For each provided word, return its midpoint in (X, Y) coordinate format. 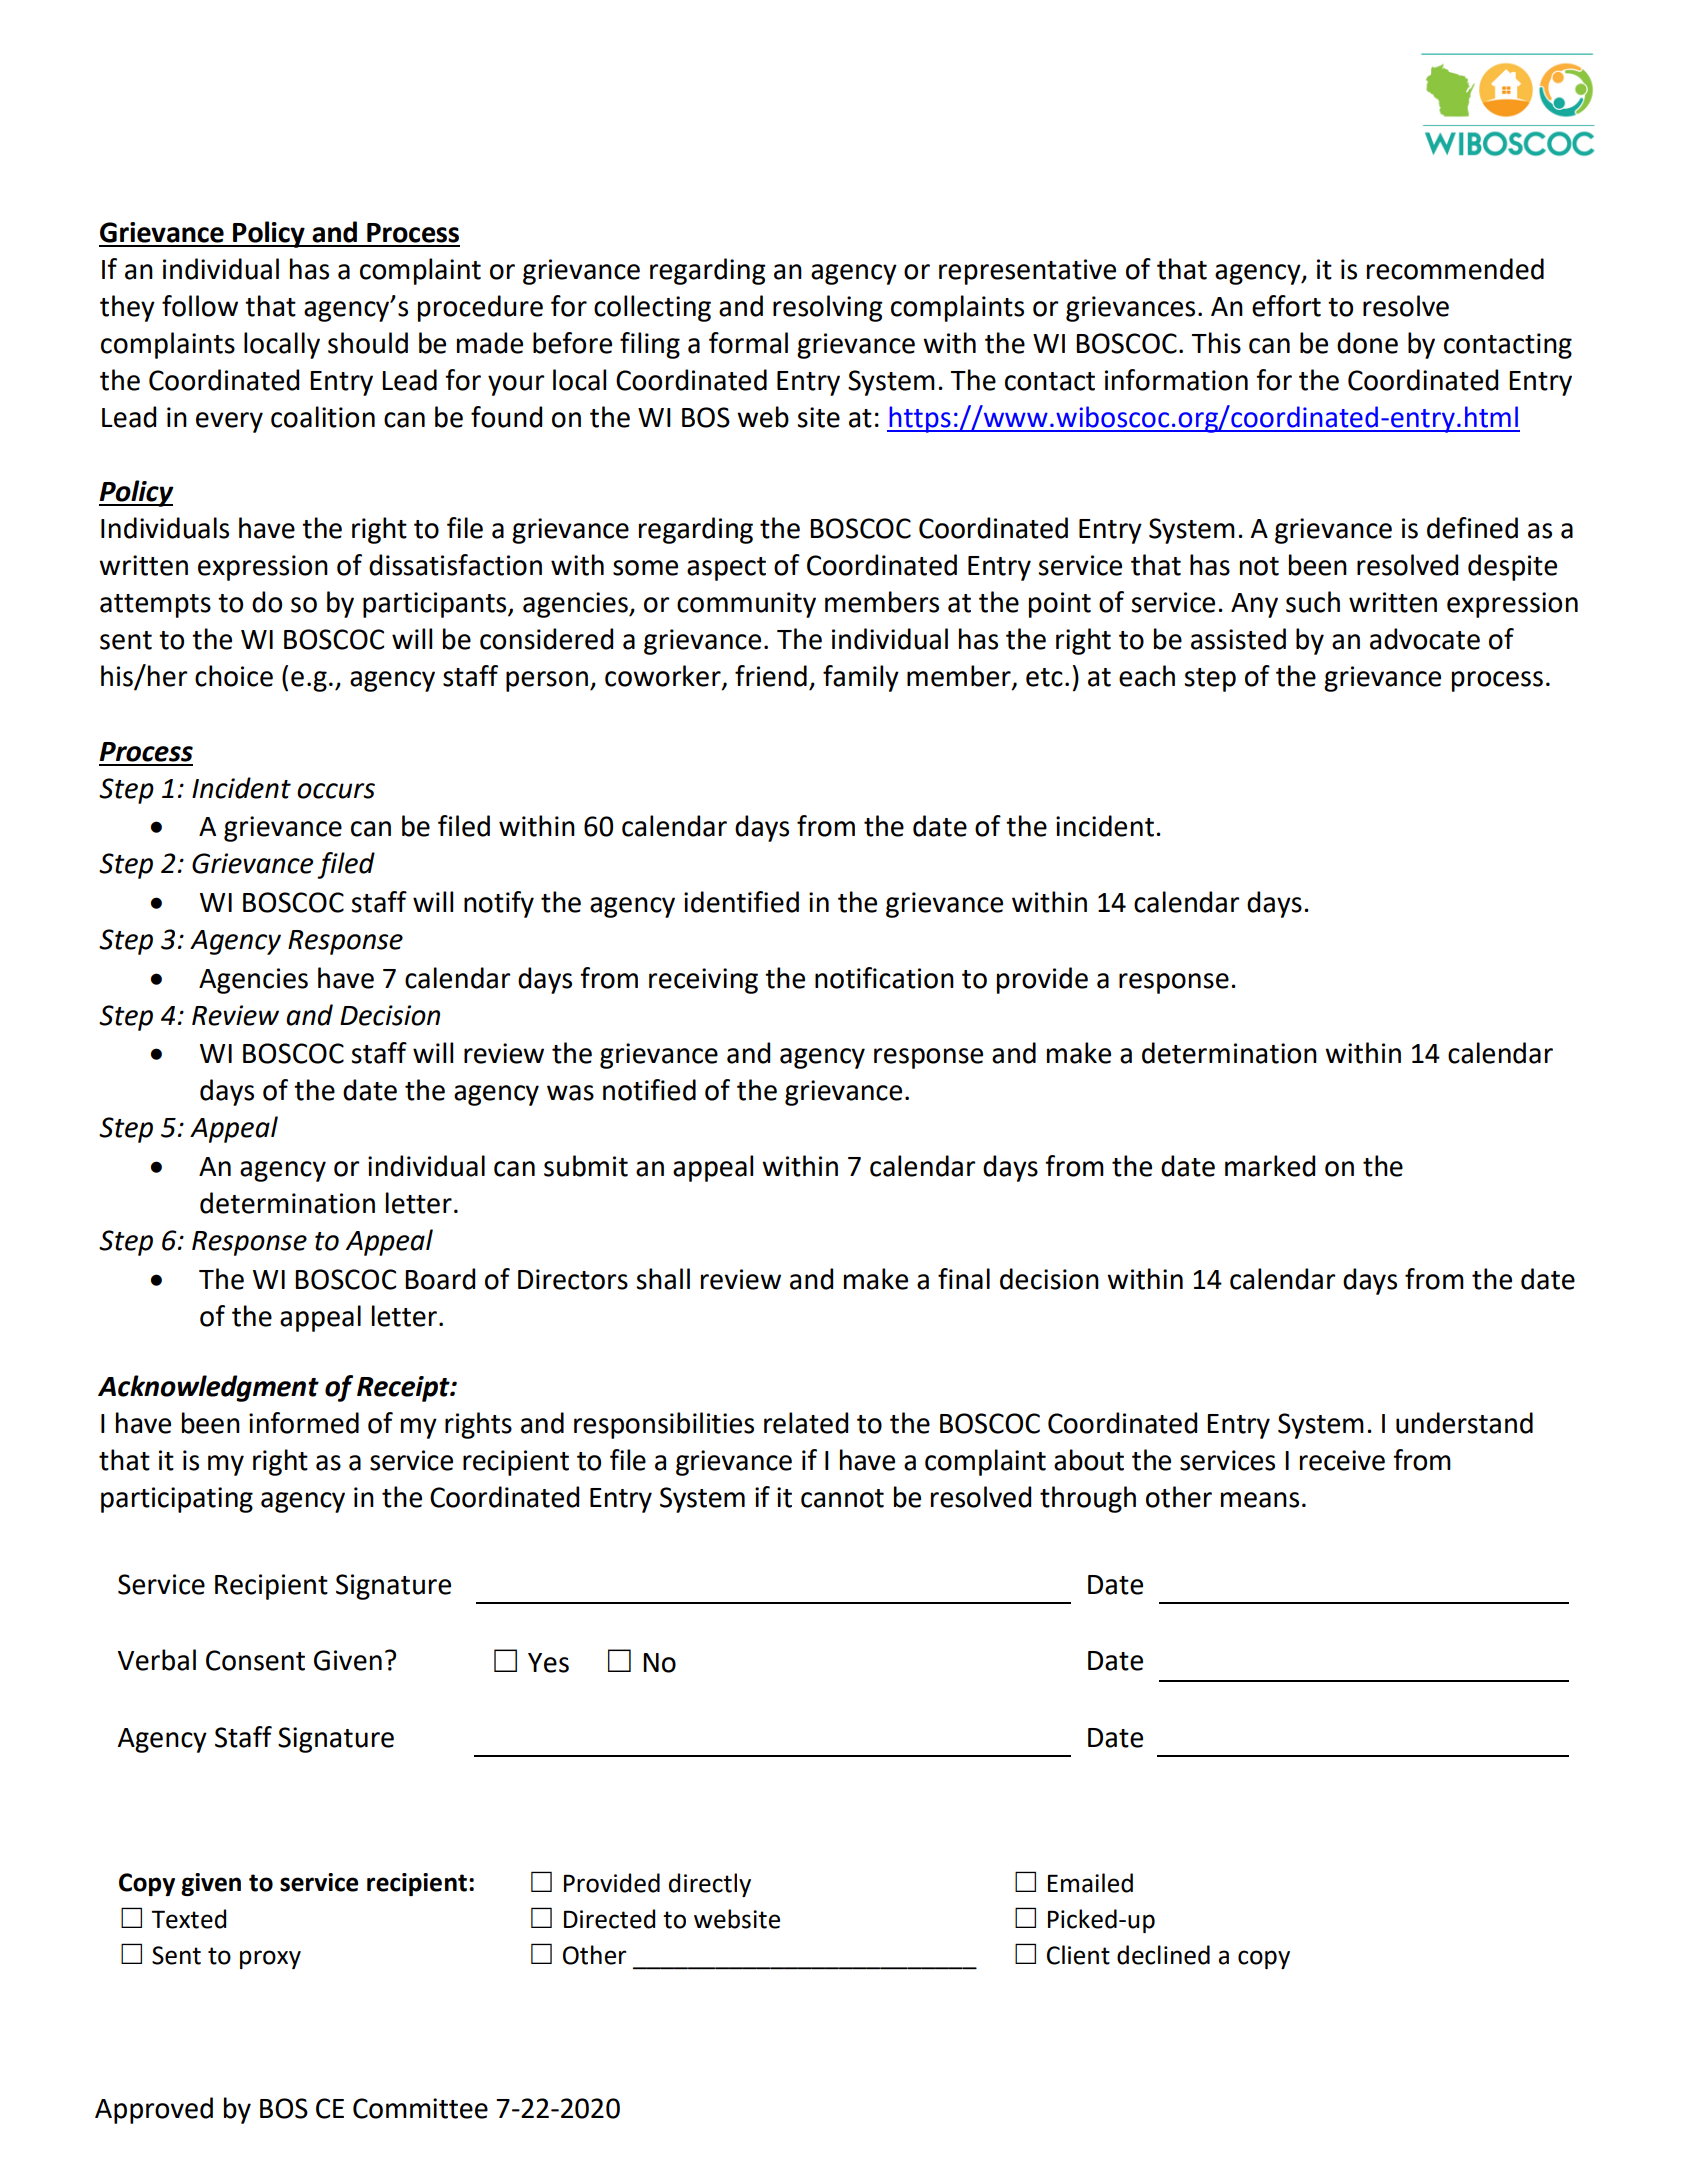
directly (710, 1885)
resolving (828, 308)
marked (1270, 1166)
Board (440, 1279)
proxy (270, 1959)
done (1367, 343)
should (368, 343)
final (964, 1279)
